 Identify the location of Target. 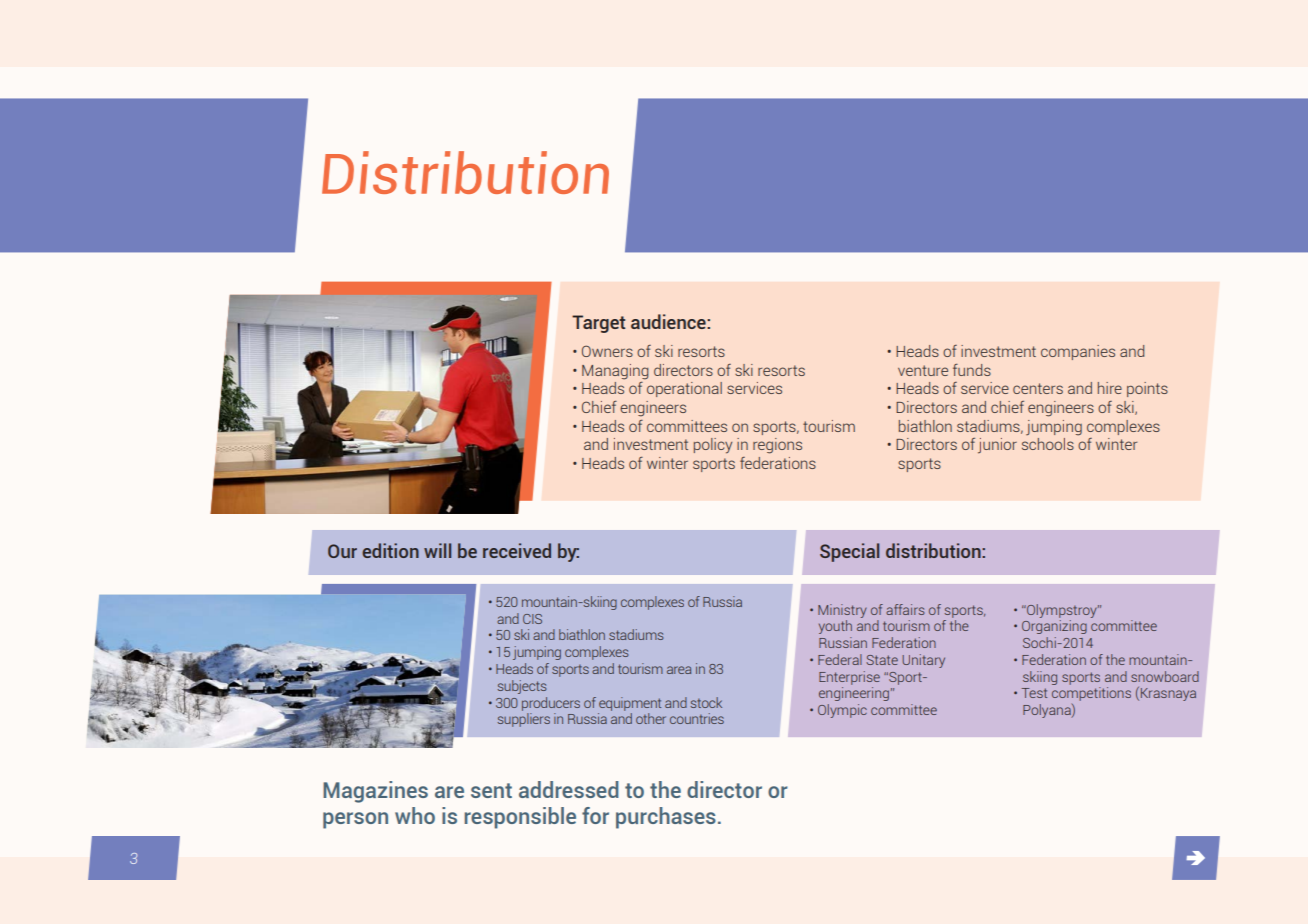
(598, 324).
